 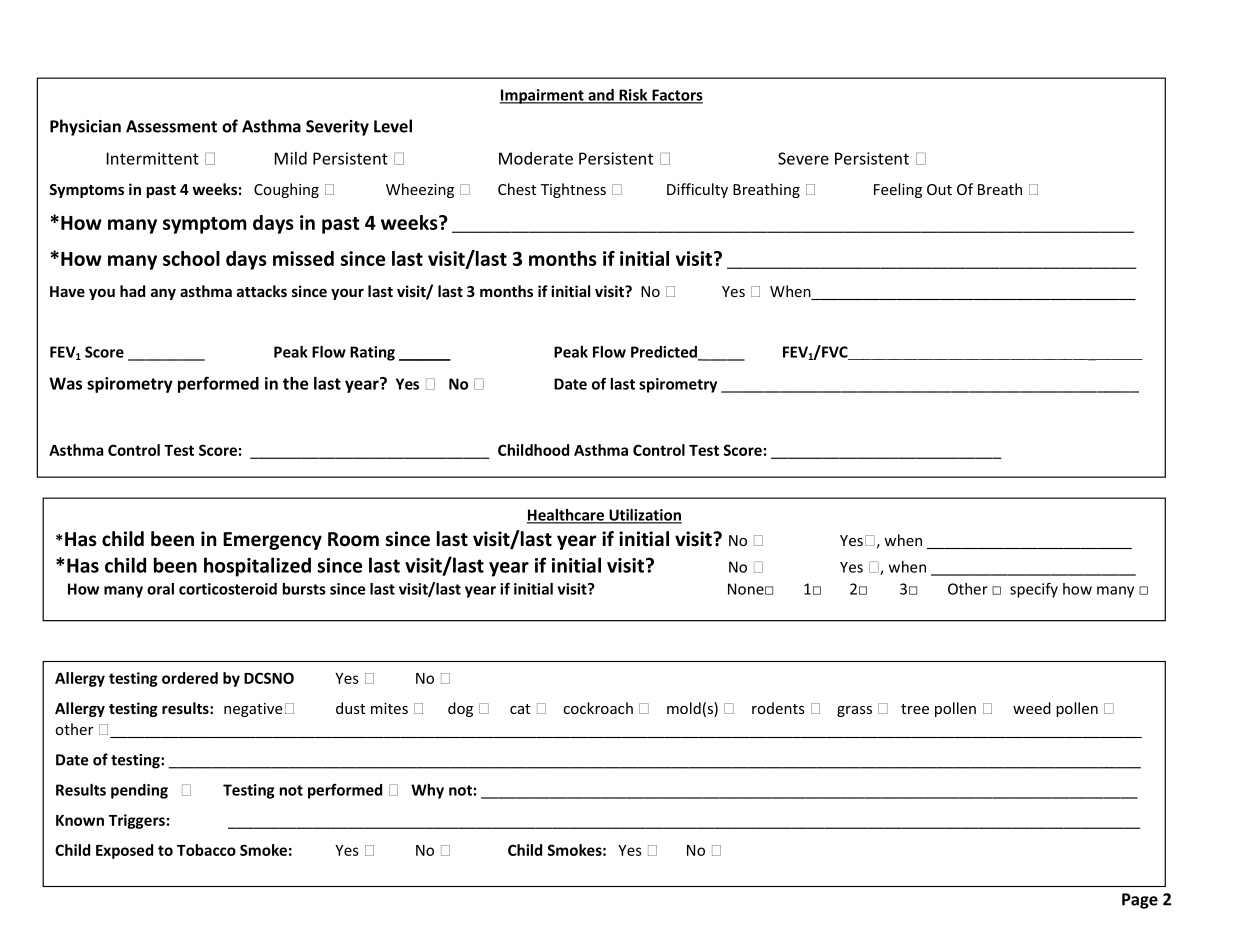 I want to click on ordered, so click(x=190, y=678).
